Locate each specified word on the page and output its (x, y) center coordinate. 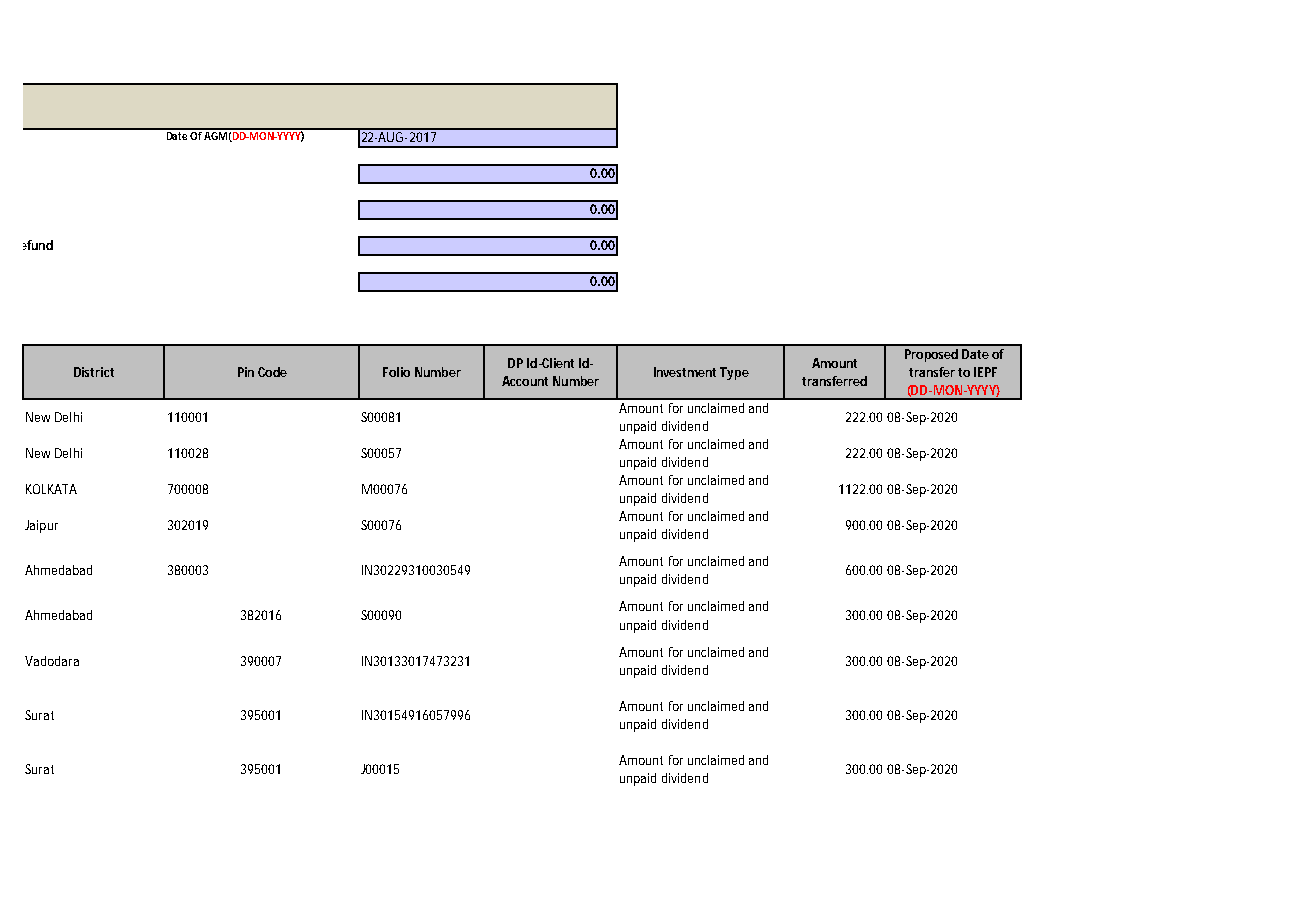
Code (272, 372)
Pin (246, 372)
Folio (396, 372)
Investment (685, 372)
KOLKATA (51, 489)
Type (734, 373)
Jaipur (41, 526)
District (94, 372)
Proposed (931, 355)
